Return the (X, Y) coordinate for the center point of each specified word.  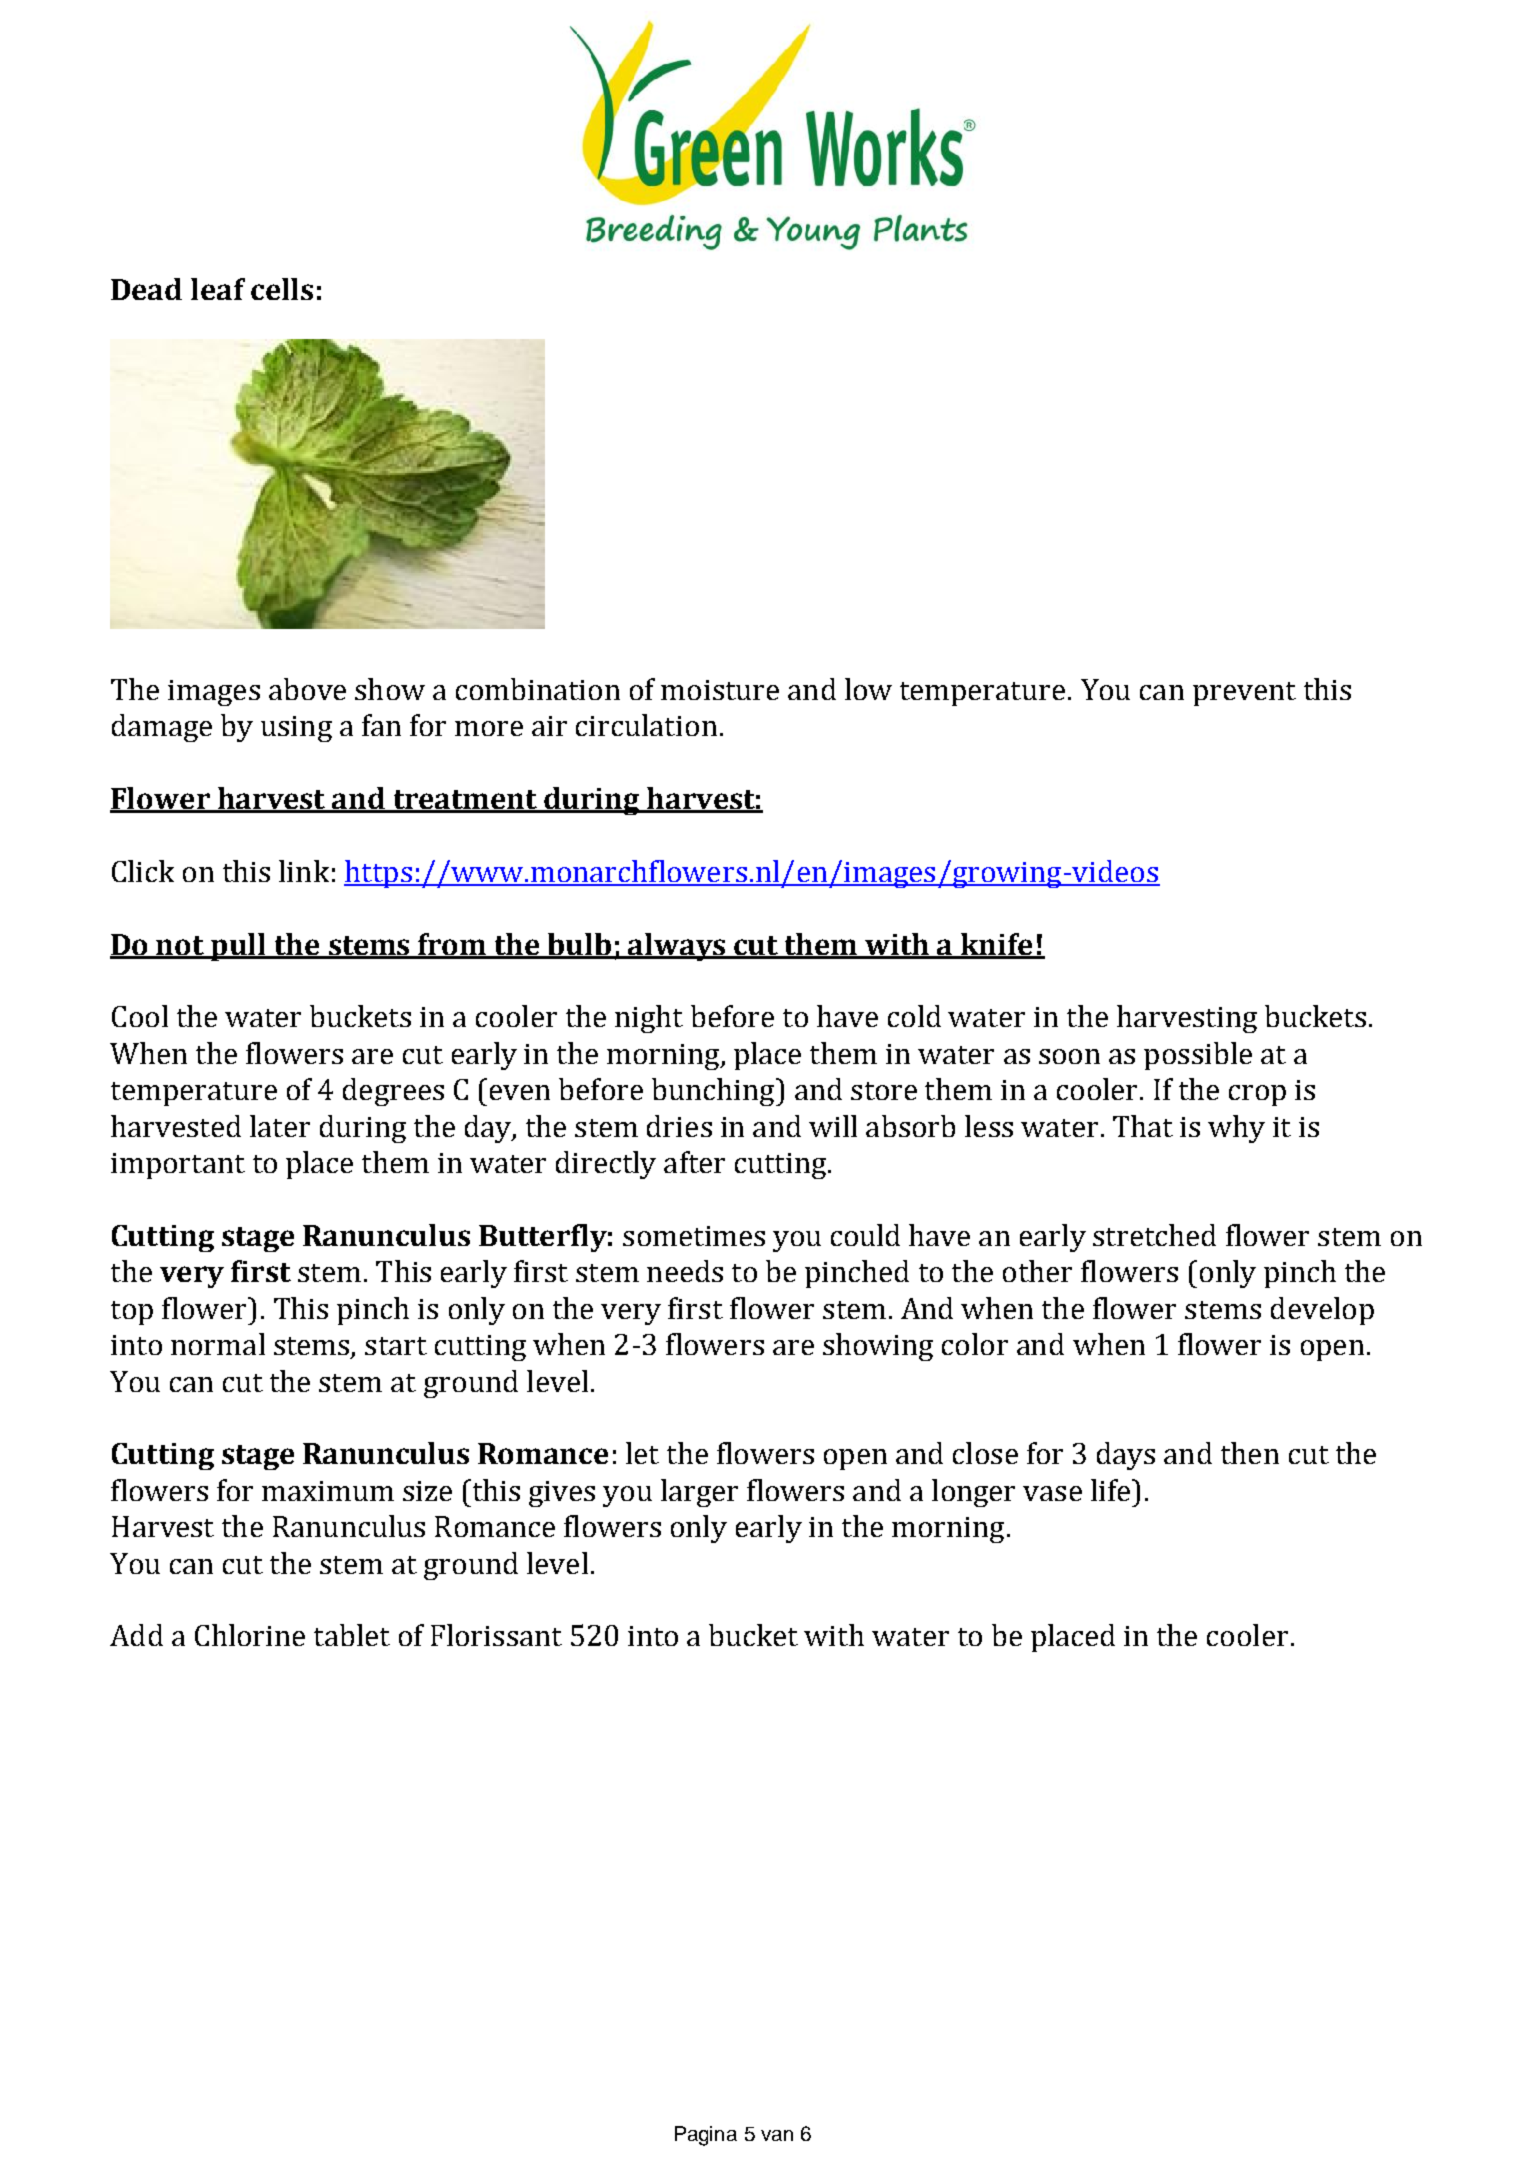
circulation (646, 725)
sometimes (694, 1236)
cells (282, 289)
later (280, 1126)
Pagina (706, 2136)
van (777, 2135)
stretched (1154, 1235)
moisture (720, 690)
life (1112, 1490)
